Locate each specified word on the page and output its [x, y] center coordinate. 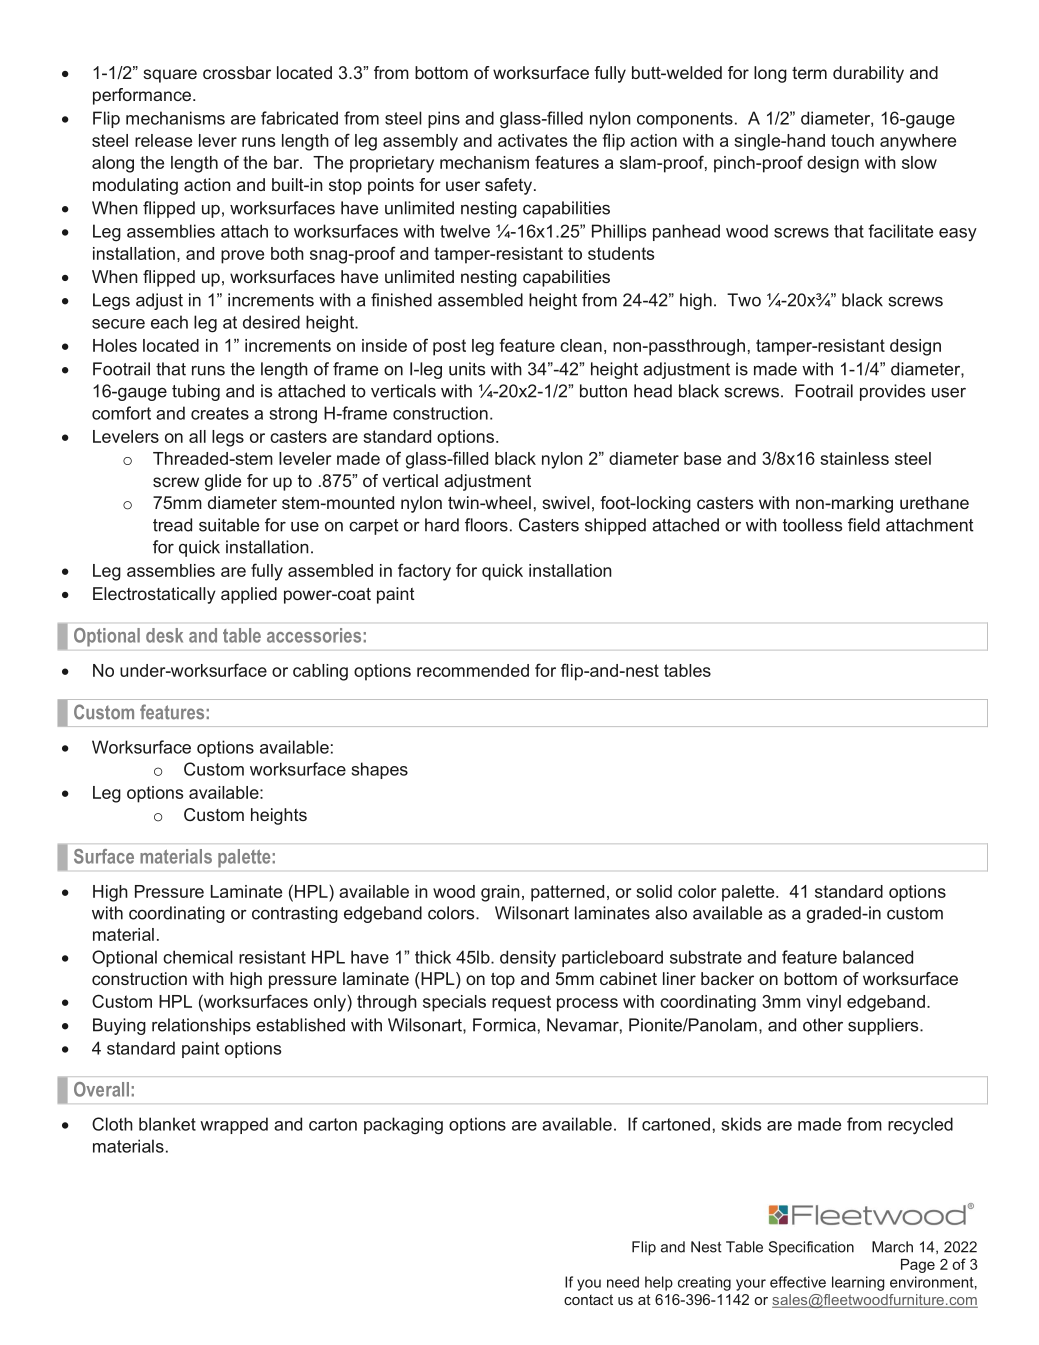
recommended [473, 670]
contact [588, 1299]
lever [218, 140]
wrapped [234, 1125]
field [864, 525]
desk [164, 635]
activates [532, 140]
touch [852, 140]
